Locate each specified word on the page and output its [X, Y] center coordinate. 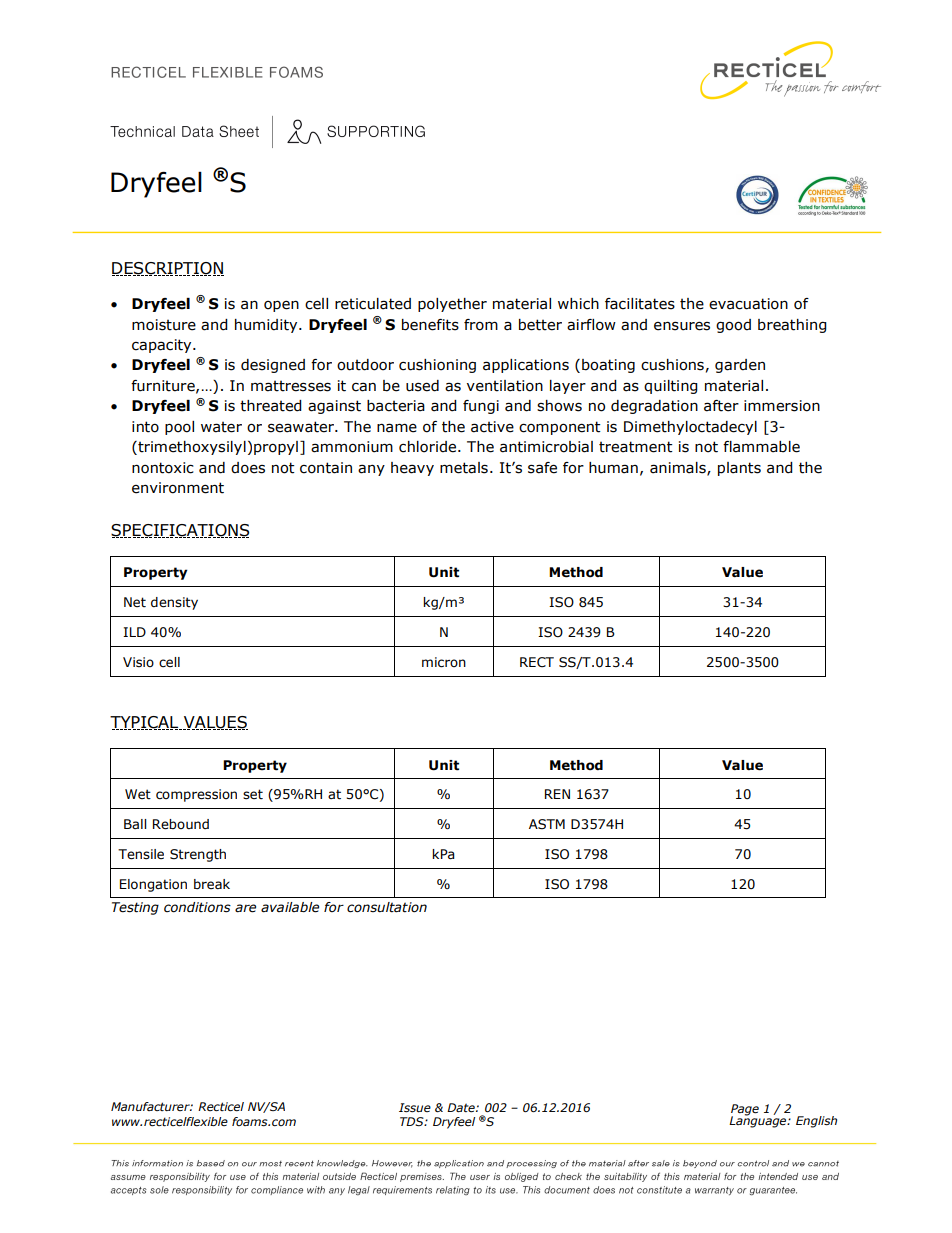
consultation [387, 907]
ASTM [547, 824]
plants [739, 469]
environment [178, 488]
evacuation [748, 304]
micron [444, 662]
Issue [415, 1107]
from [481, 325]
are [245, 908]
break [212, 884]
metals [464, 468]
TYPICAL [145, 723]
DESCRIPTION [168, 269]
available [290, 907]
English [816, 1122]
